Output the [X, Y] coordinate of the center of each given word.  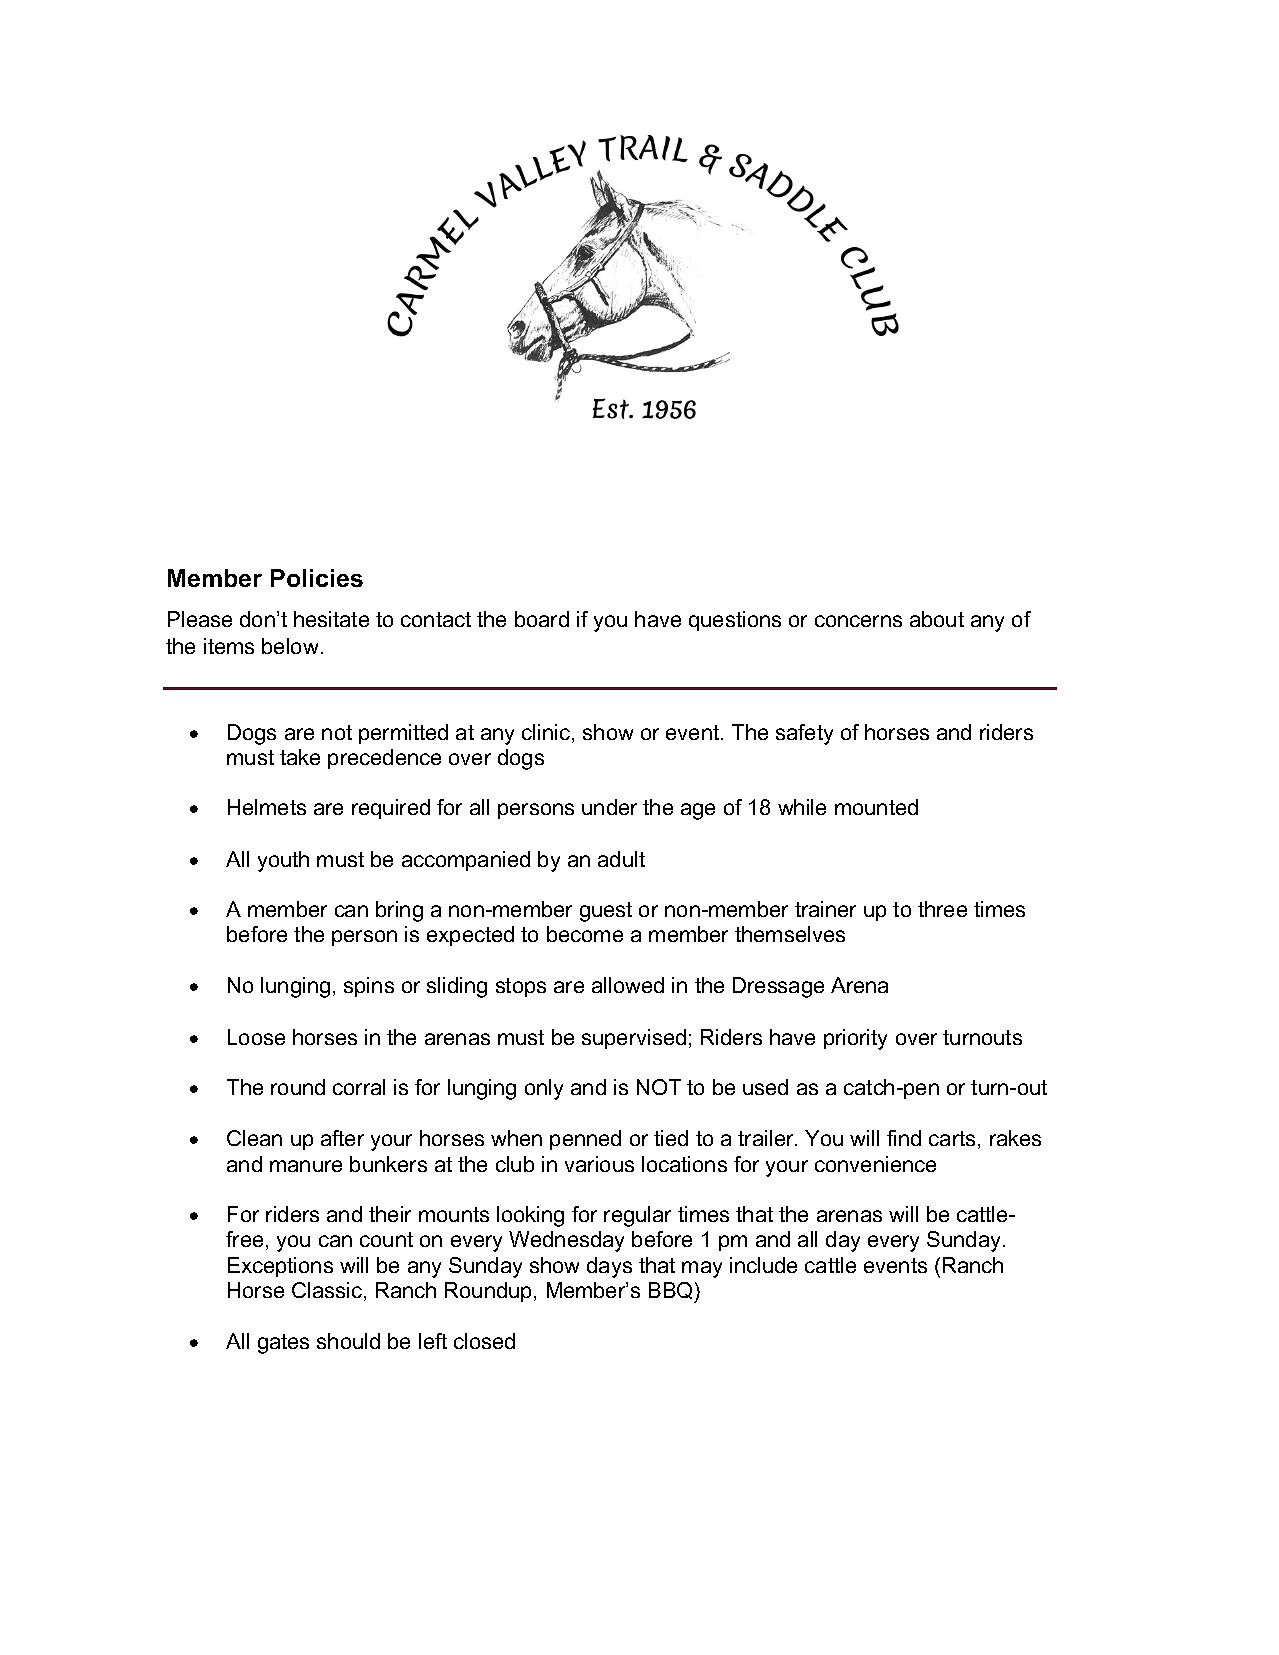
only [544, 1089]
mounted [876, 807]
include [763, 1265]
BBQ [672, 1292]
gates [283, 1344]
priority [855, 1039]
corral [359, 1087]
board [542, 619]
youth [283, 861]
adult [621, 859]
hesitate [331, 619]
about [937, 619]
